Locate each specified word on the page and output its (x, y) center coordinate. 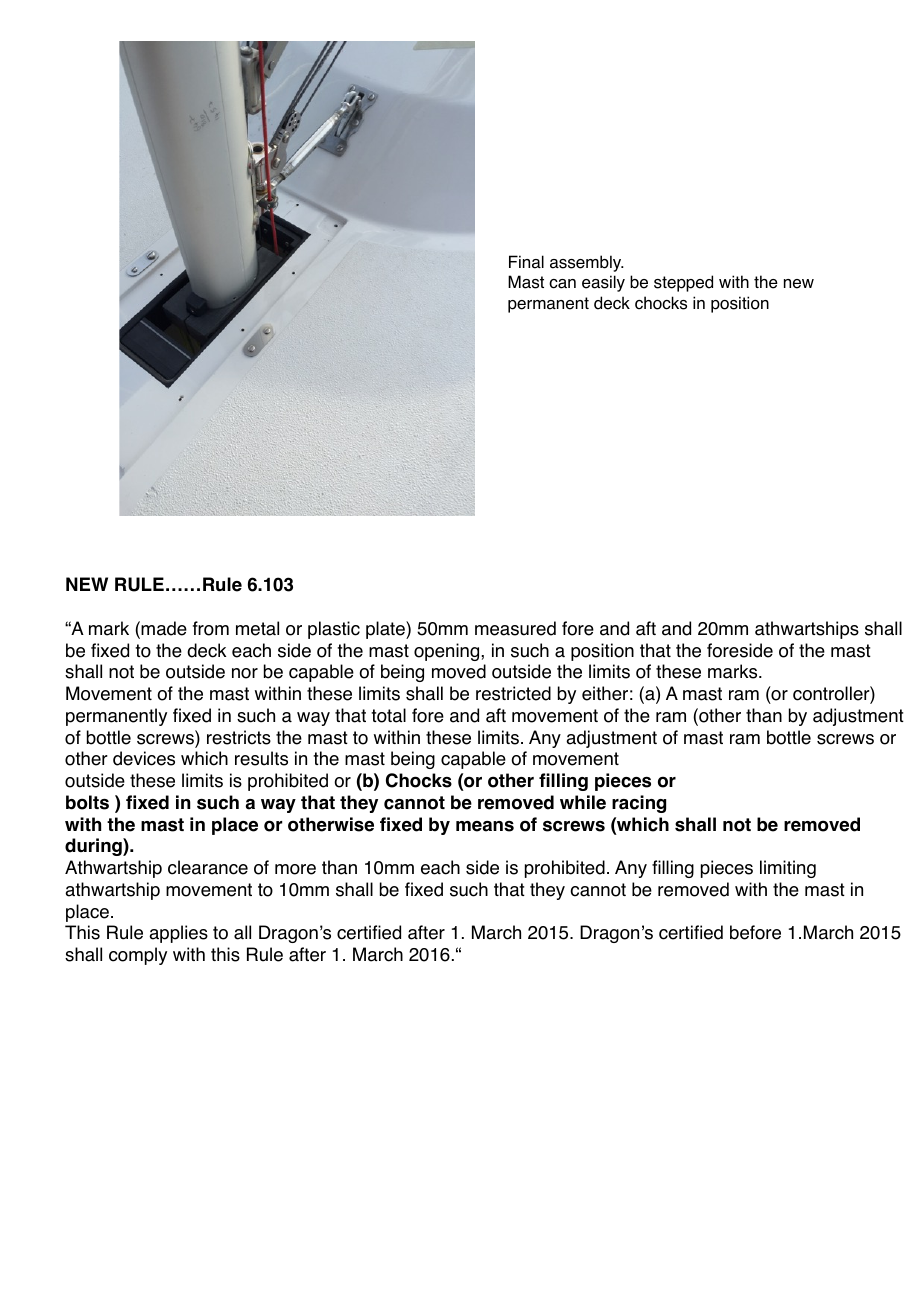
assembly (587, 263)
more (295, 869)
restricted (513, 693)
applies (178, 934)
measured (515, 628)
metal (257, 628)
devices (144, 758)
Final (526, 262)
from (211, 628)
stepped (683, 283)
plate (386, 630)
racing (639, 804)
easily (603, 283)
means (485, 826)
